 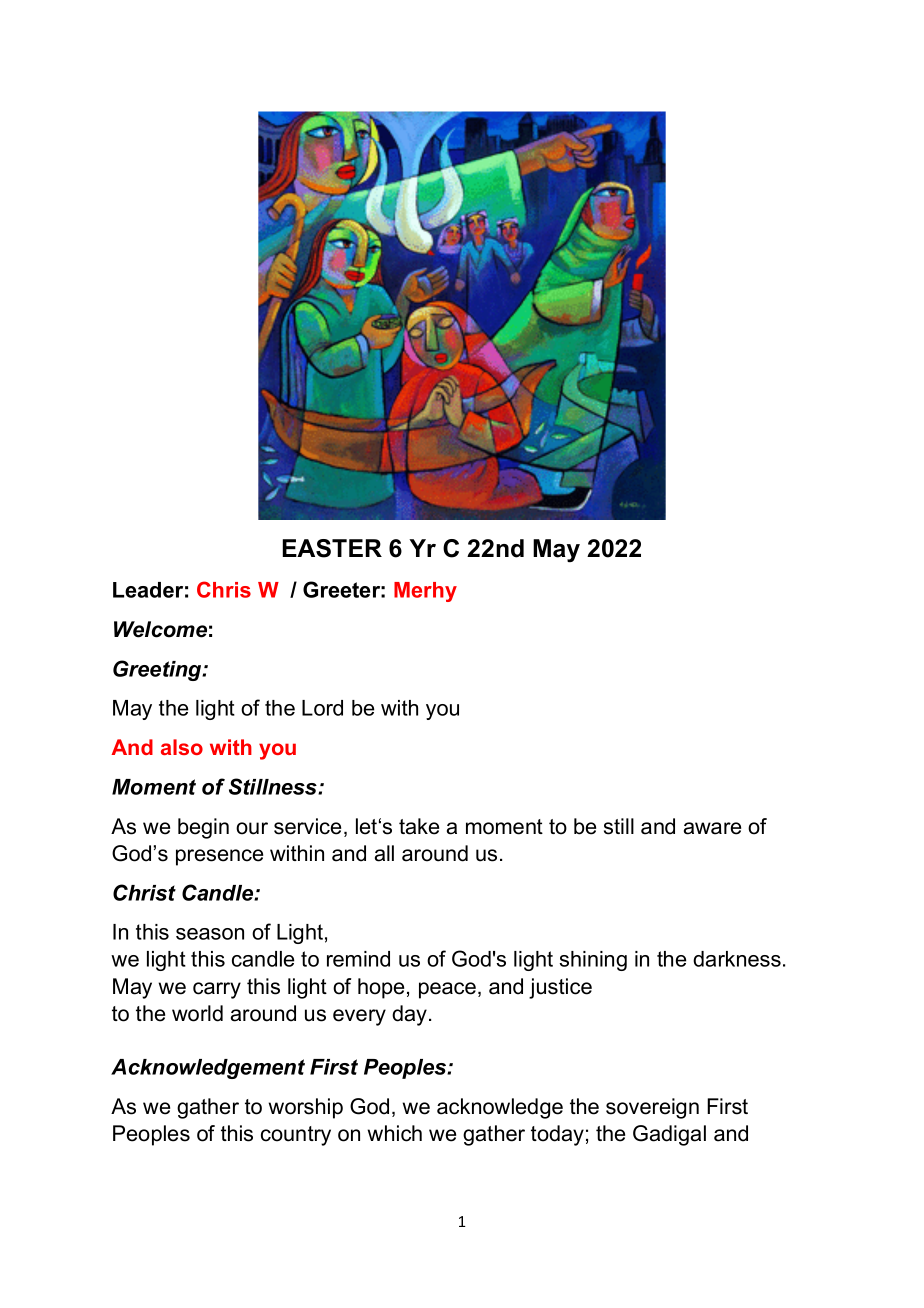 I want to click on also, so click(x=182, y=747).
